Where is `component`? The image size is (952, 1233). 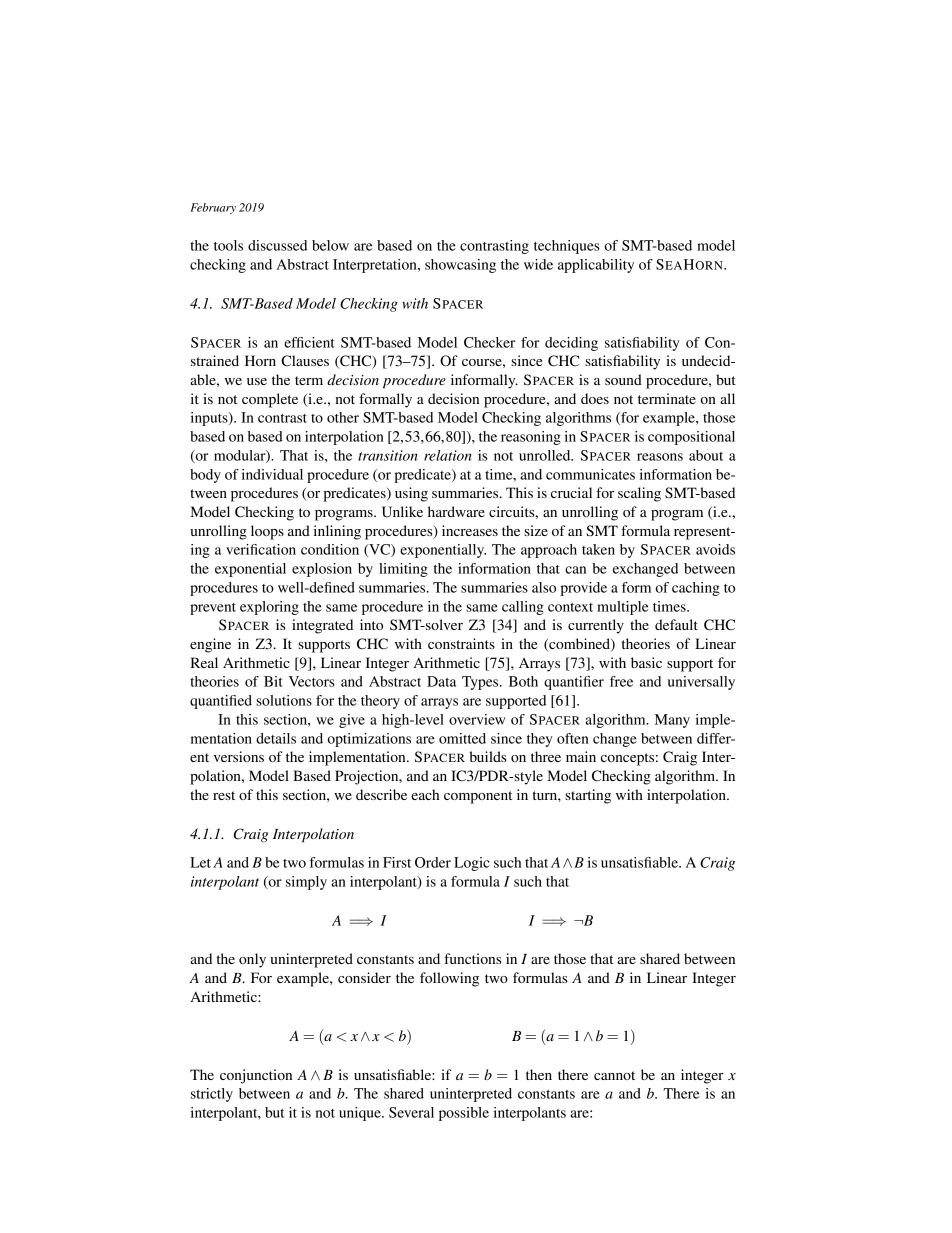 component is located at coordinates (478, 797).
